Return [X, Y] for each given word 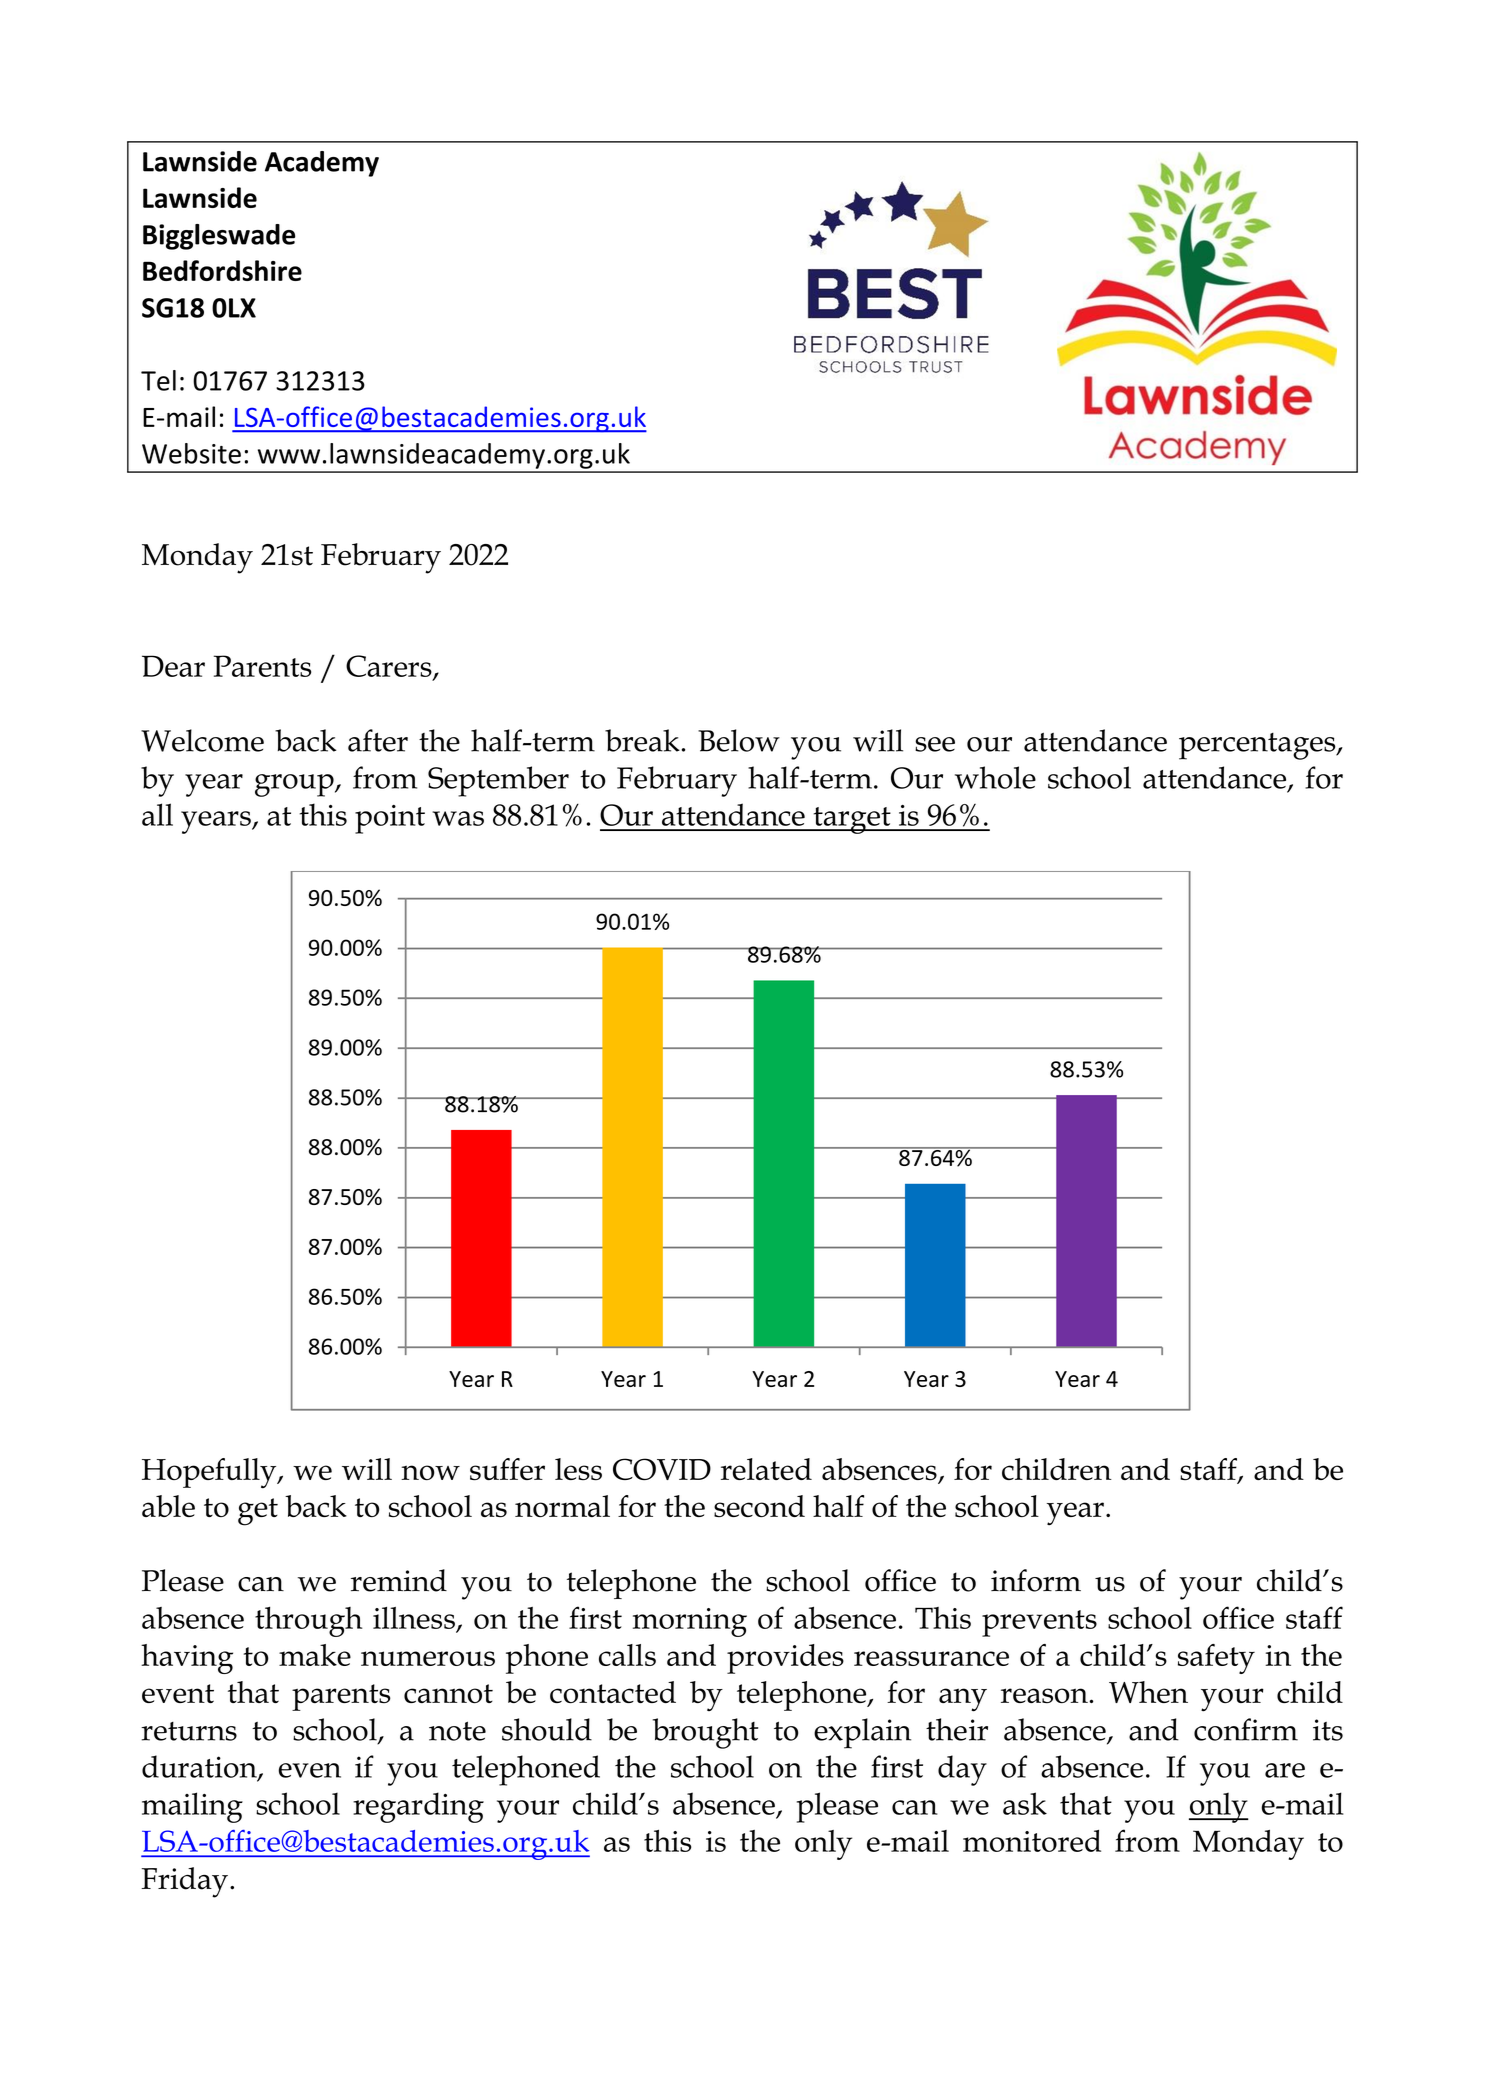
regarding [418, 1807]
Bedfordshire [222, 270]
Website [191, 453]
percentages [1258, 746]
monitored [1032, 1841]
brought [705, 1733]
